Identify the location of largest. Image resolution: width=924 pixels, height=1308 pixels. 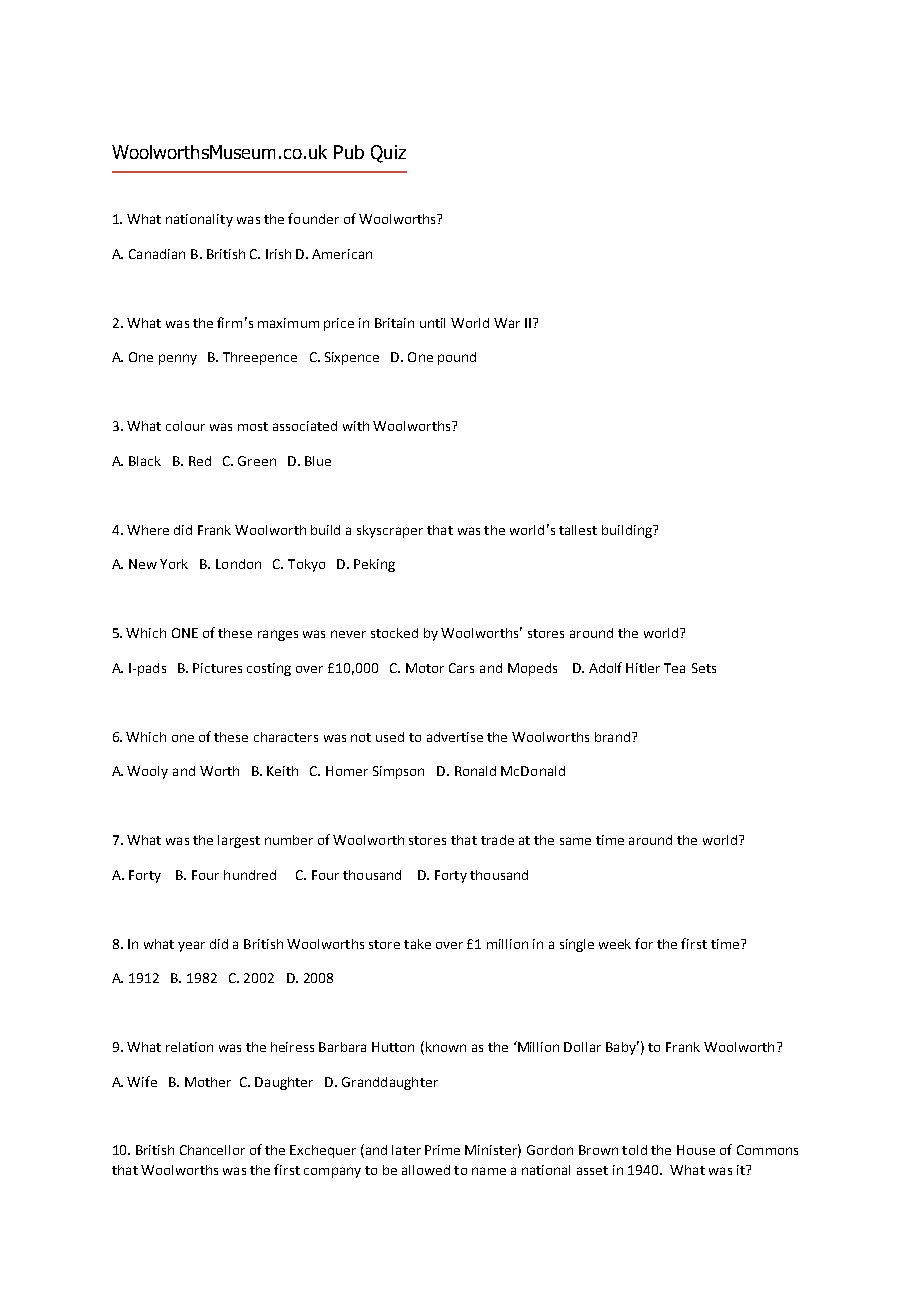
(239, 841).
